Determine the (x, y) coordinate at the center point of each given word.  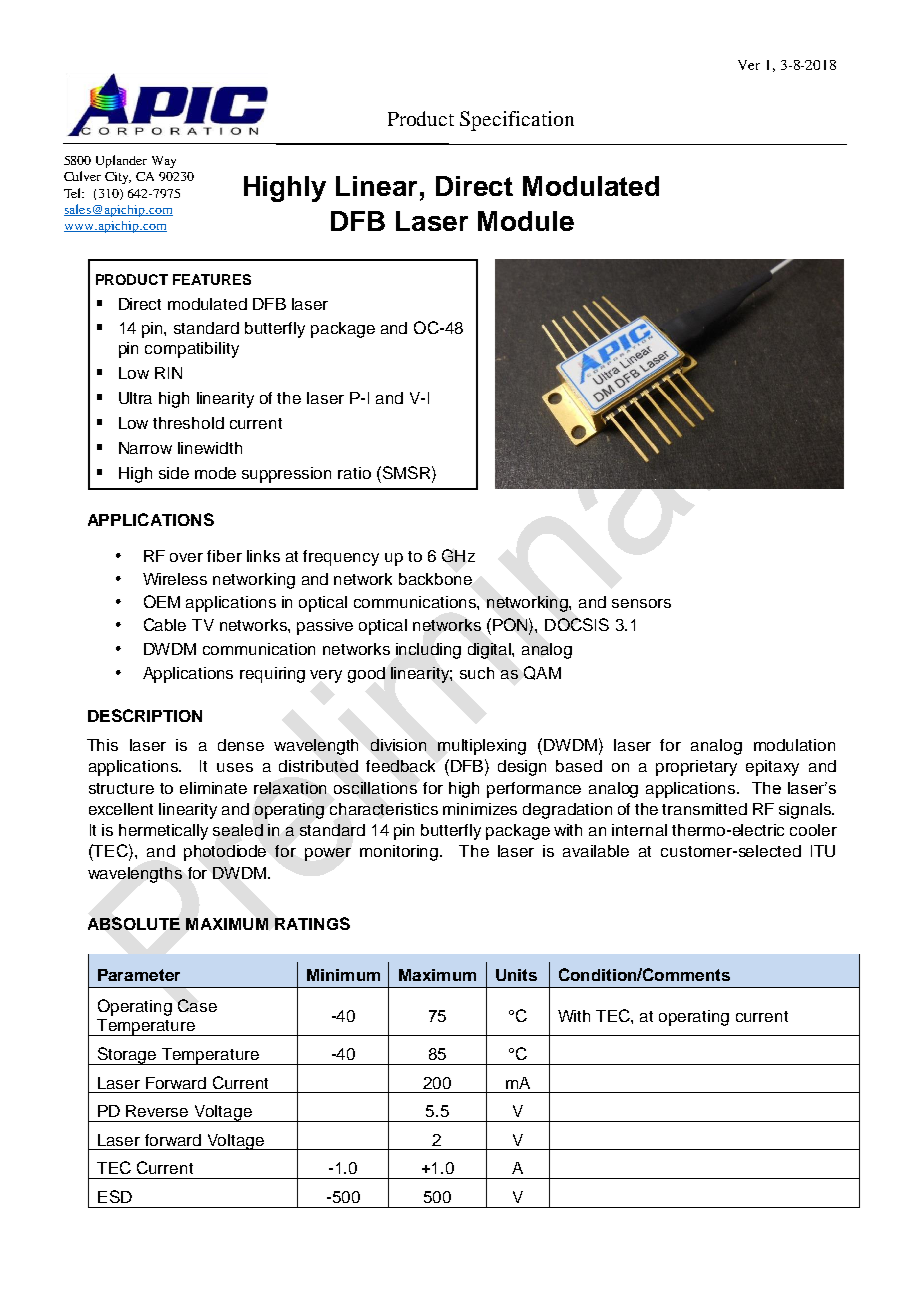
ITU (823, 851)
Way (164, 162)
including (428, 651)
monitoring (399, 853)
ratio (354, 473)
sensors (641, 603)
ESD (115, 1196)
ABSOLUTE (134, 923)
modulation (794, 745)
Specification (517, 121)
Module (526, 221)
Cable (165, 624)
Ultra (135, 398)
